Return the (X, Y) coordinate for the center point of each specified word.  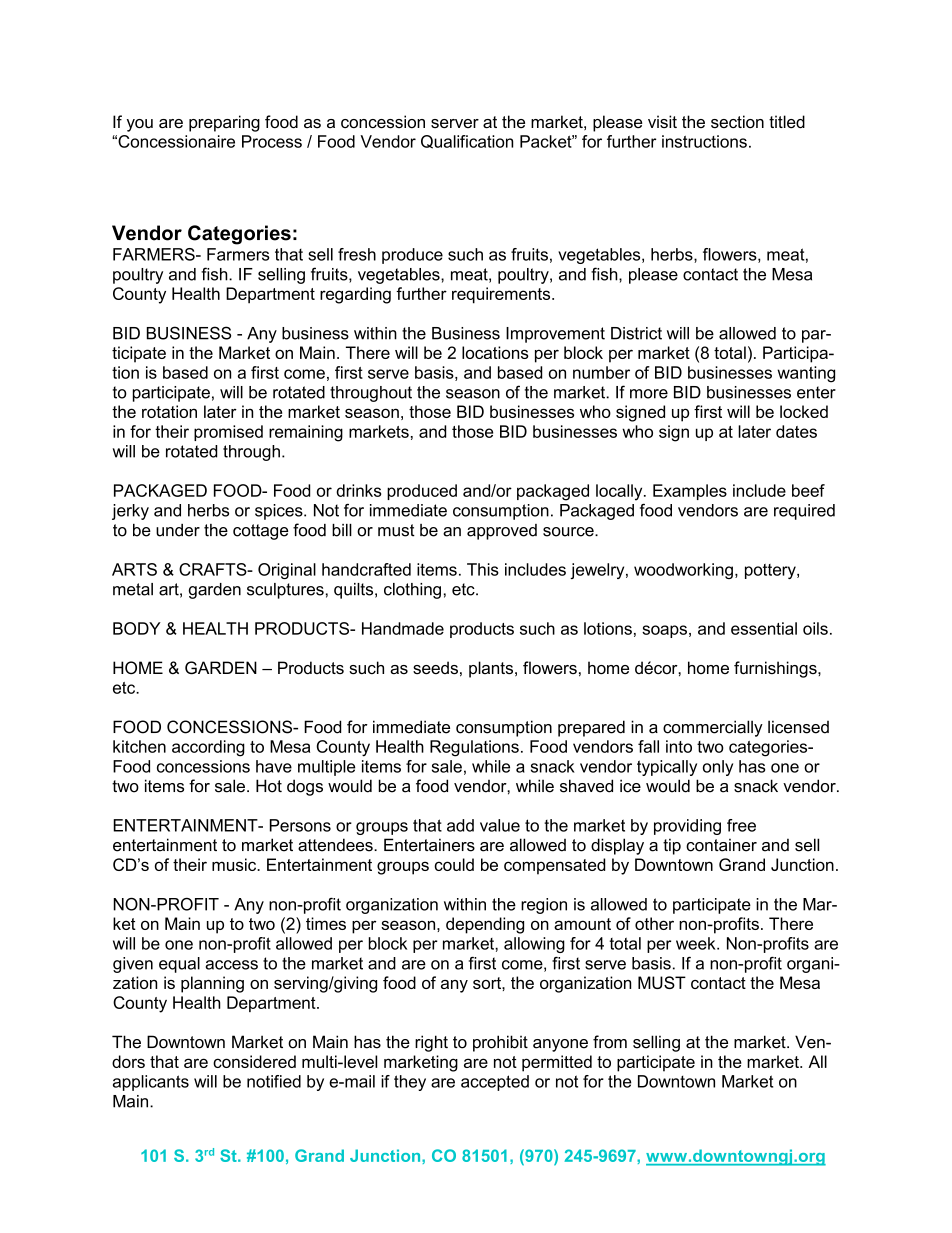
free (741, 825)
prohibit (500, 1043)
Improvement (555, 335)
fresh (357, 254)
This (483, 569)
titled (787, 121)
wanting (806, 374)
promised (228, 433)
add (460, 825)
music (235, 864)
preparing (224, 123)
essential (764, 628)
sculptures (285, 591)
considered (254, 1061)
